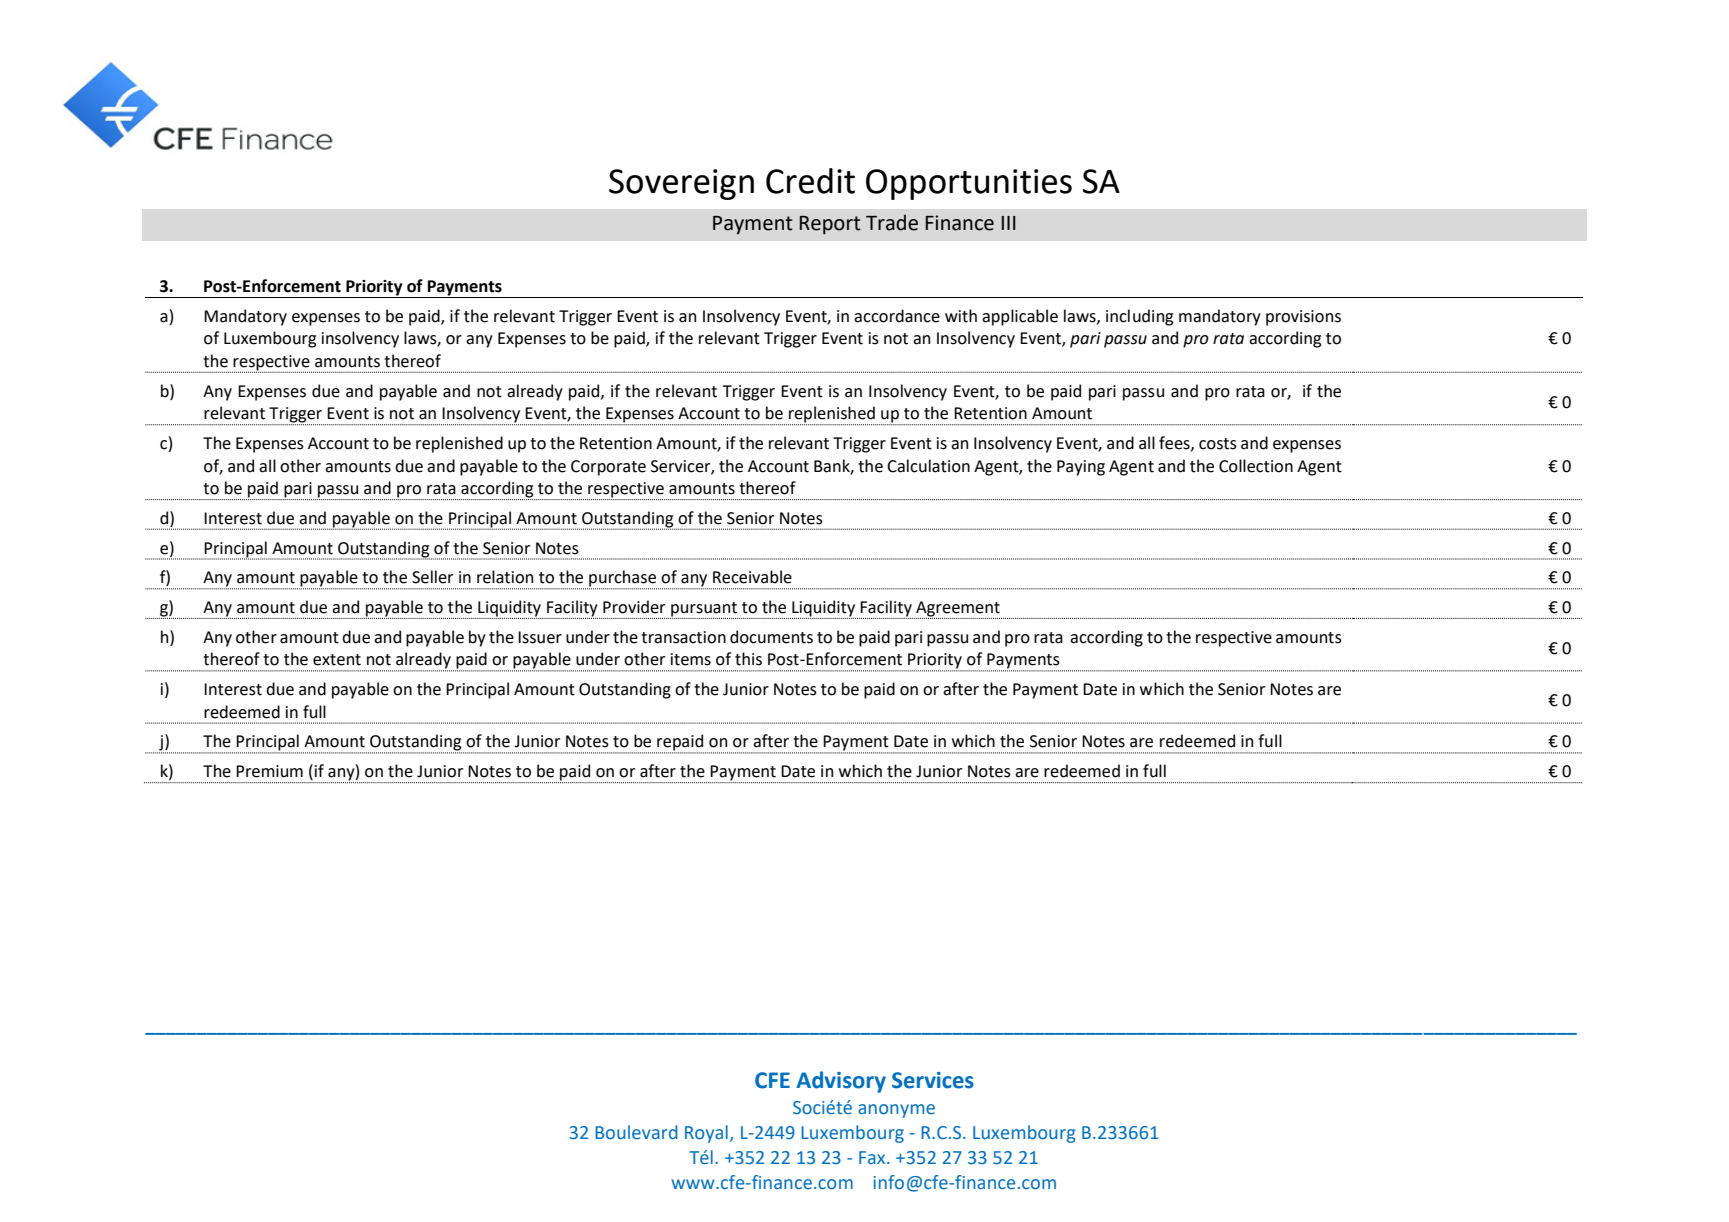  Describe the element at coordinates (830, 225) in the screenshot. I see `Report` at that location.
